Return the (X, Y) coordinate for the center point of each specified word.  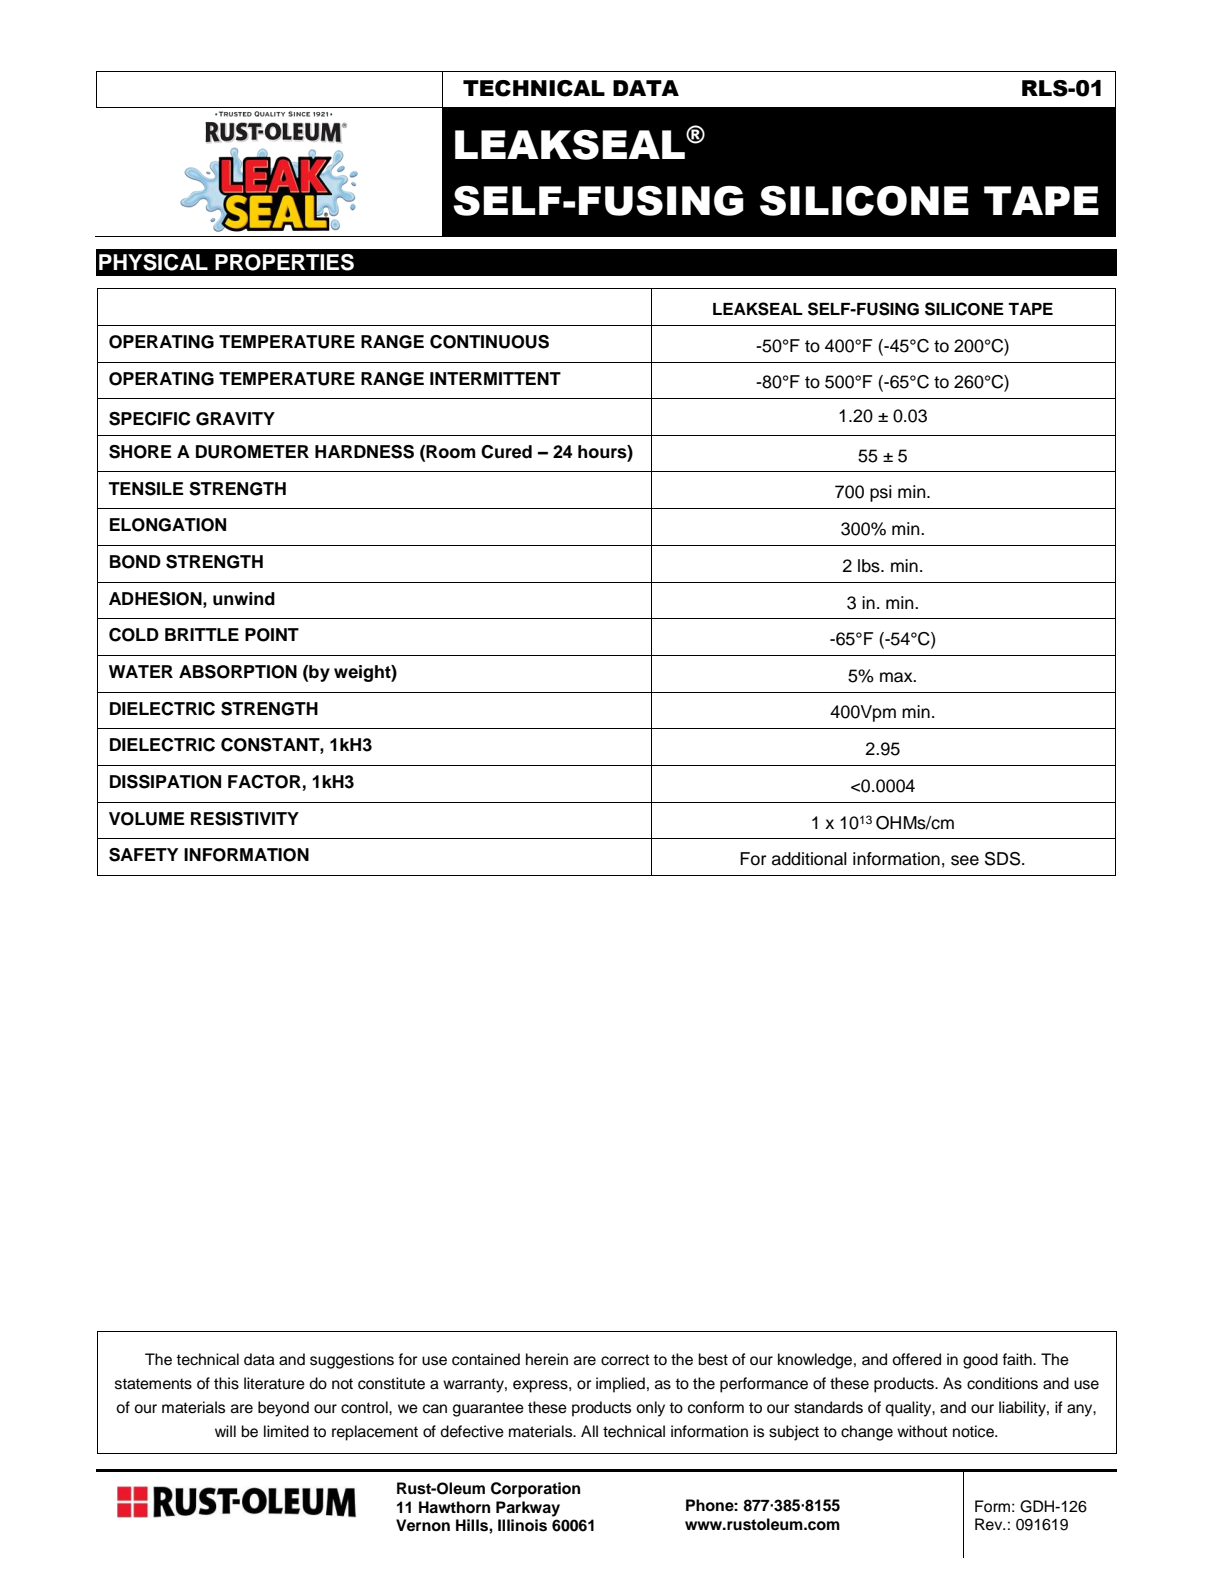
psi (881, 493)
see (965, 860)
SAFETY (143, 855)
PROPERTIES (284, 262)
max (897, 677)
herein (547, 1359)
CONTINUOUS (489, 342)
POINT (272, 635)
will (225, 1431)
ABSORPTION (238, 672)
